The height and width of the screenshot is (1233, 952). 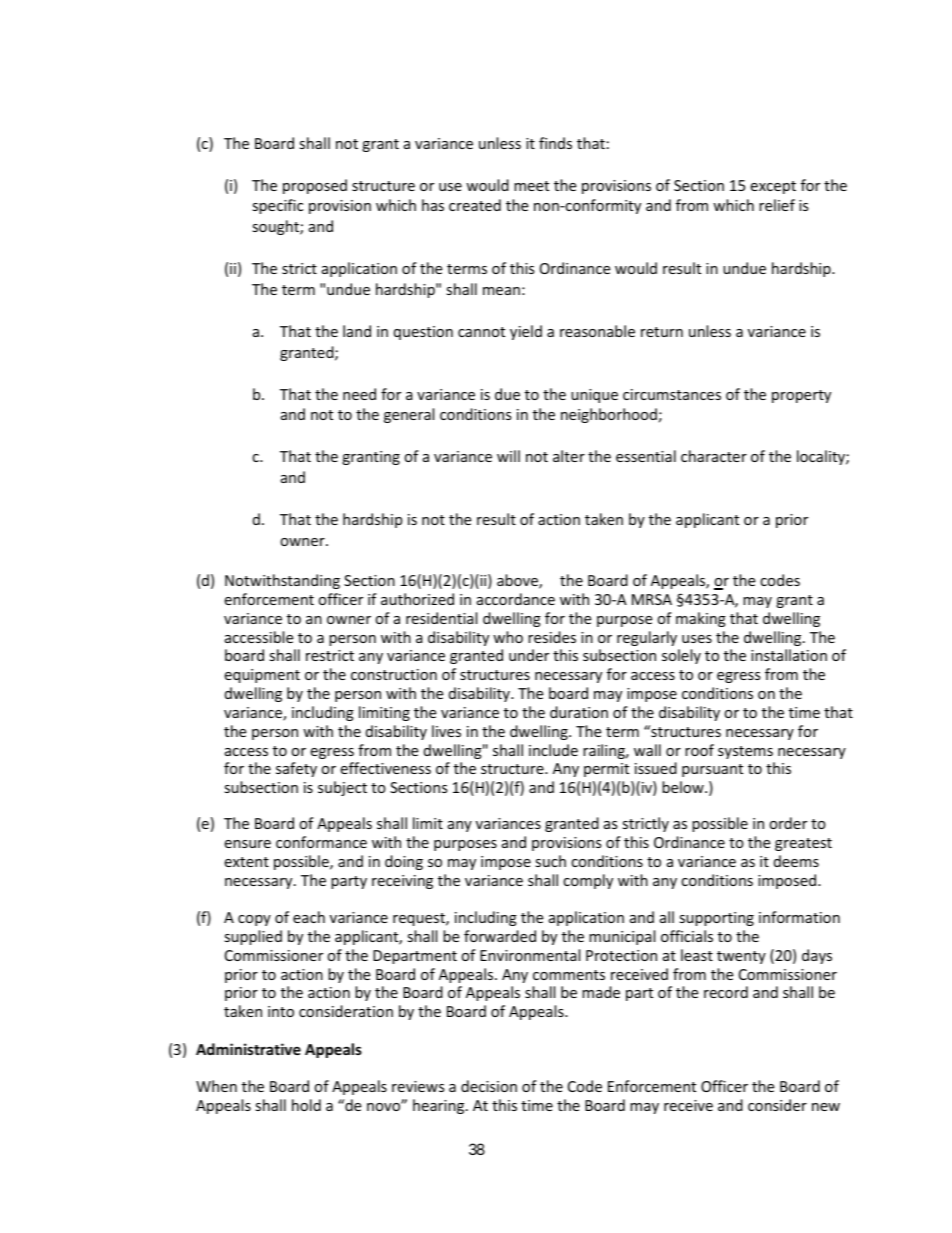 What do you see at coordinates (531, 186) in the screenshot?
I see `meet` at bounding box center [531, 186].
